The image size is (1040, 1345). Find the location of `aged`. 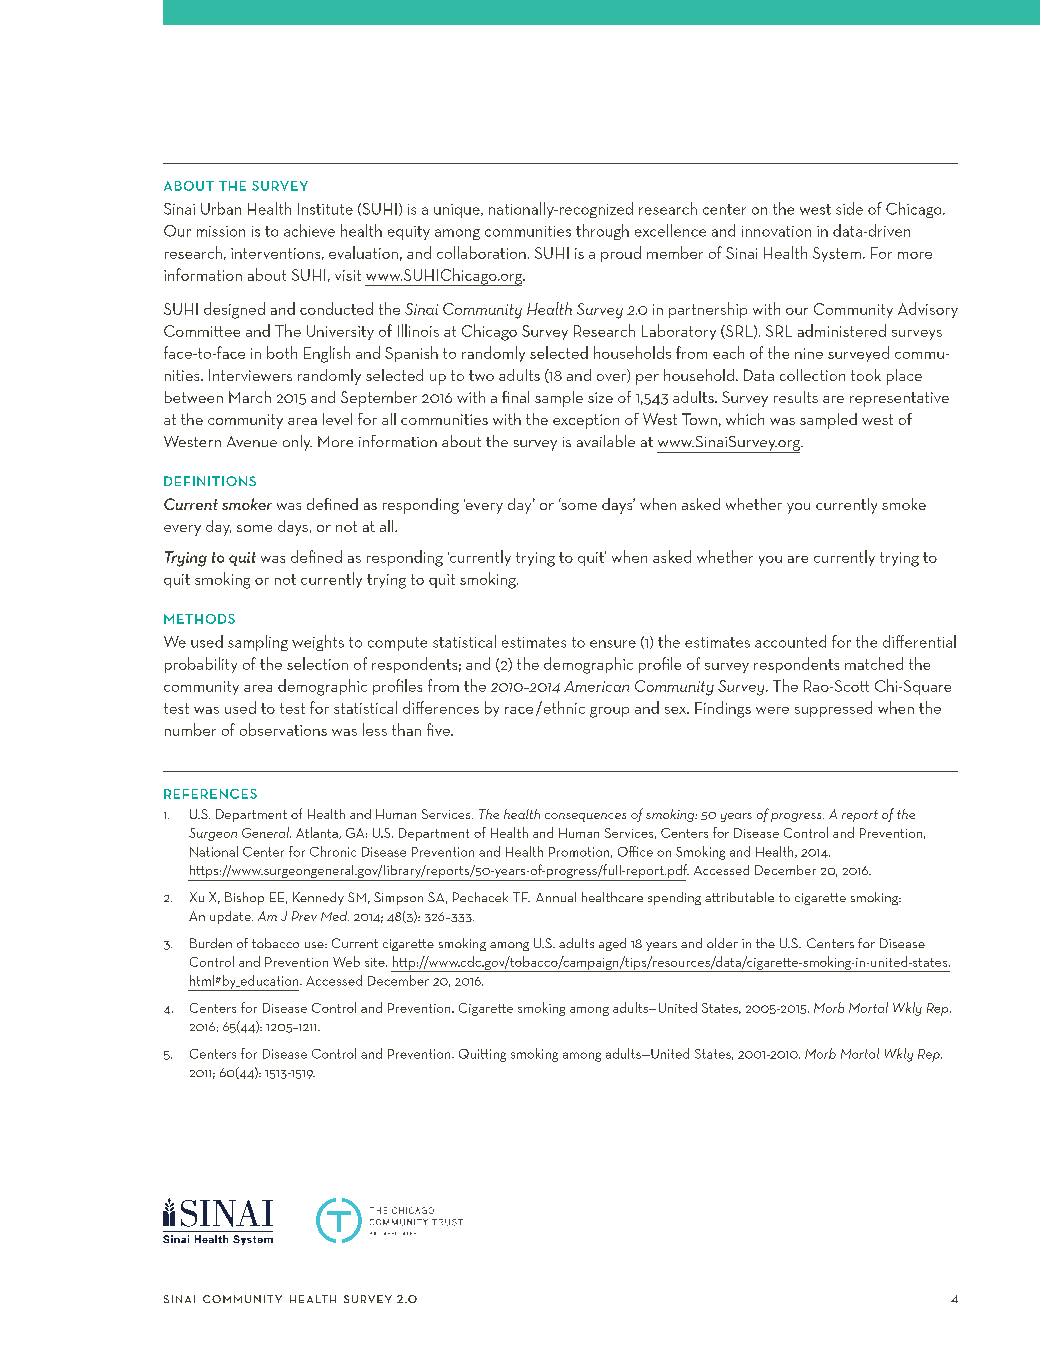

aged is located at coordinates (612, 944).
